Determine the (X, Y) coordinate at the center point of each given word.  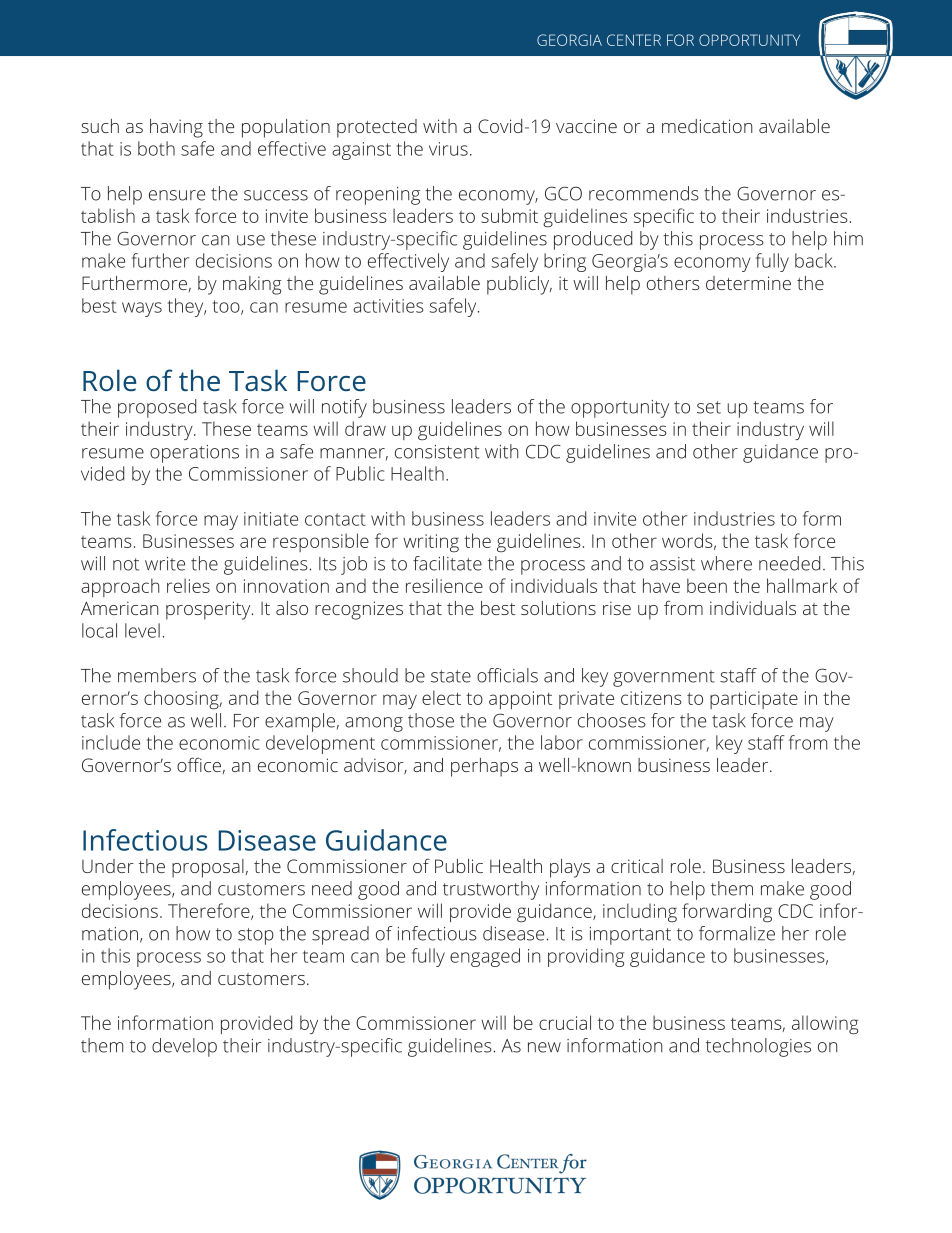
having (176, 128)
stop (256, 936)
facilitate (447, 563)
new (544, 1047)
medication (707, 126)
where (726, 563)
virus (448, 149)
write (165, 564)
